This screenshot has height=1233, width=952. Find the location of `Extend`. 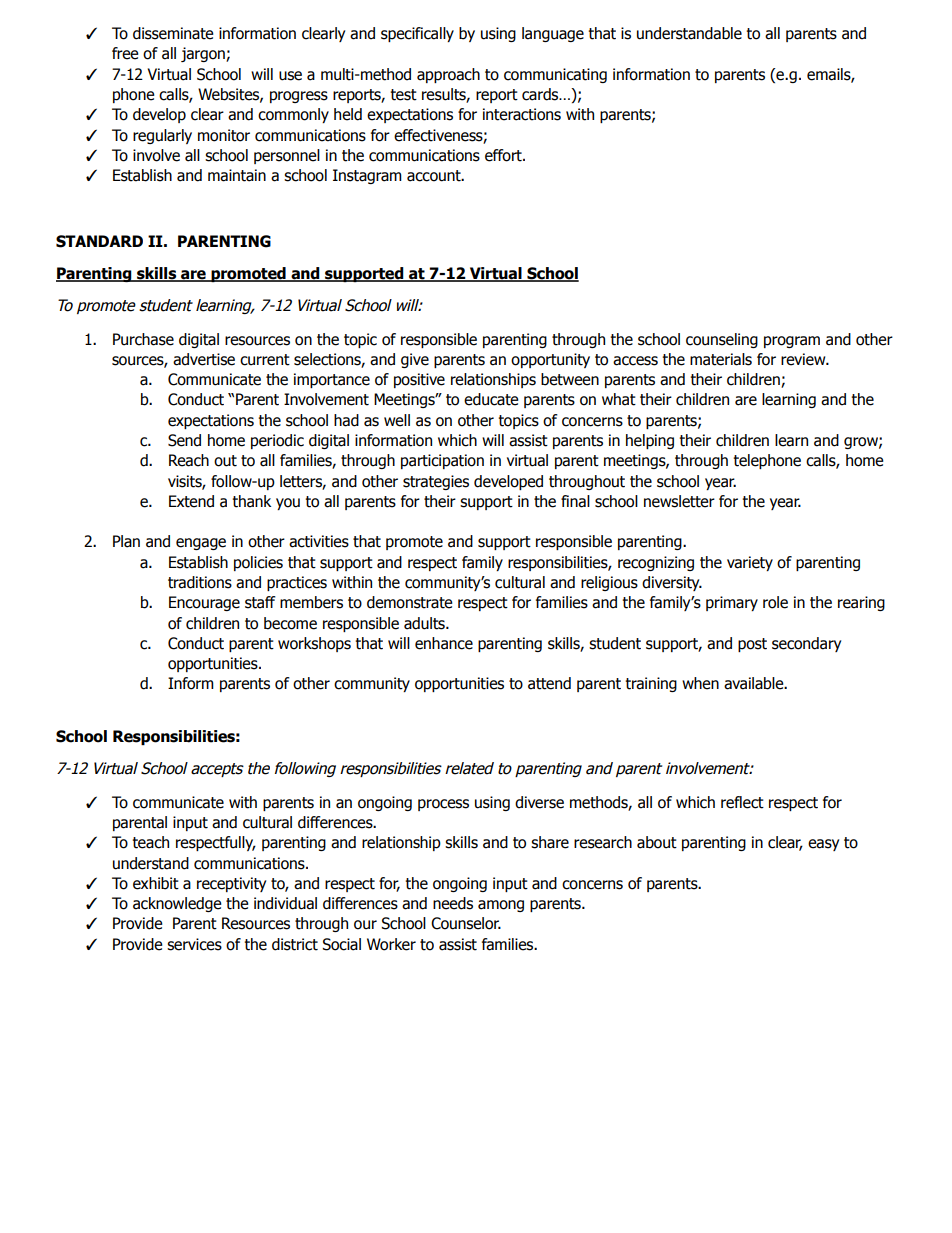

Extend is located at coordinates (191, 501).
